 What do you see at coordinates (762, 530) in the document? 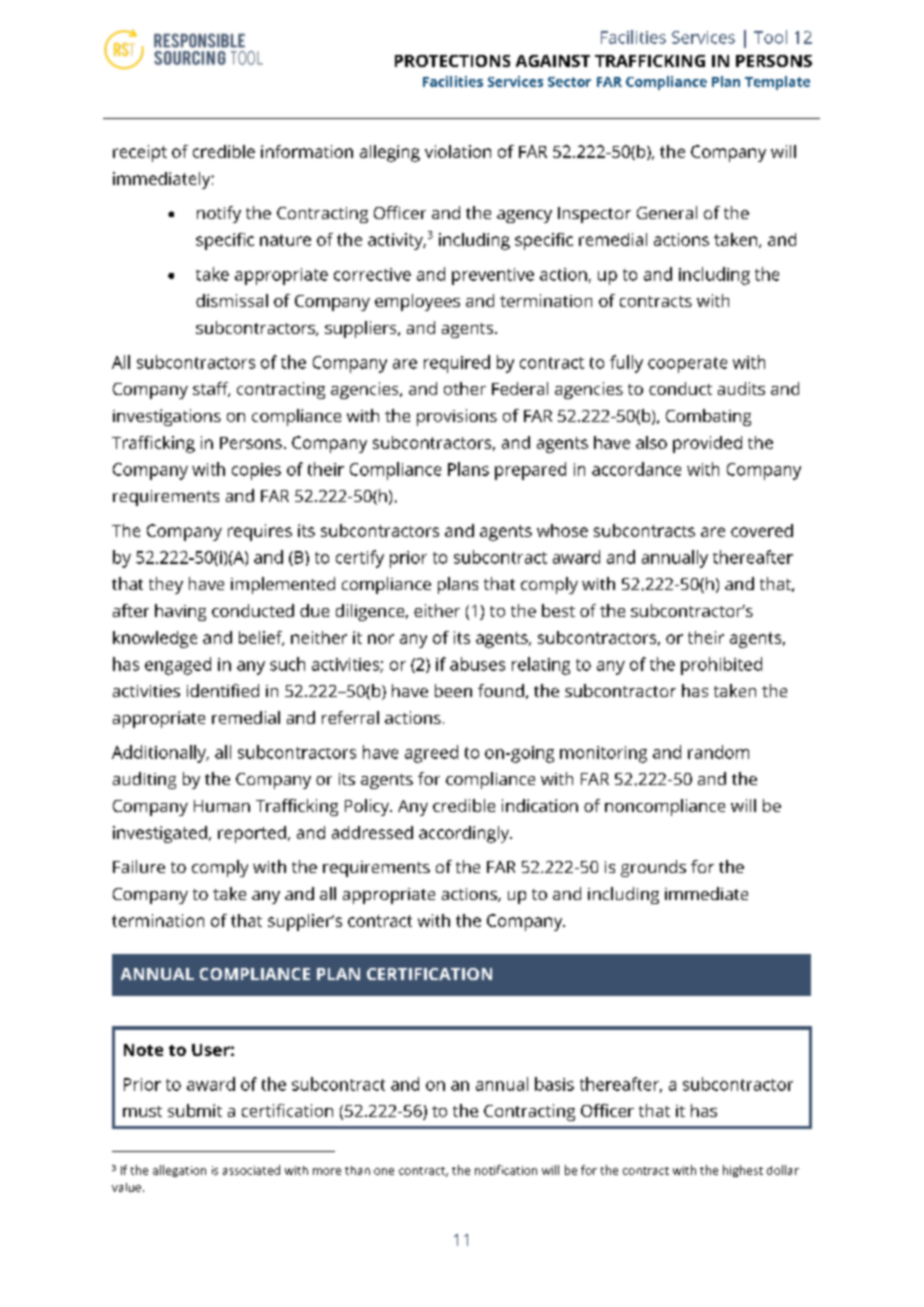
I see `covered` at bounding box center [762, 530].
